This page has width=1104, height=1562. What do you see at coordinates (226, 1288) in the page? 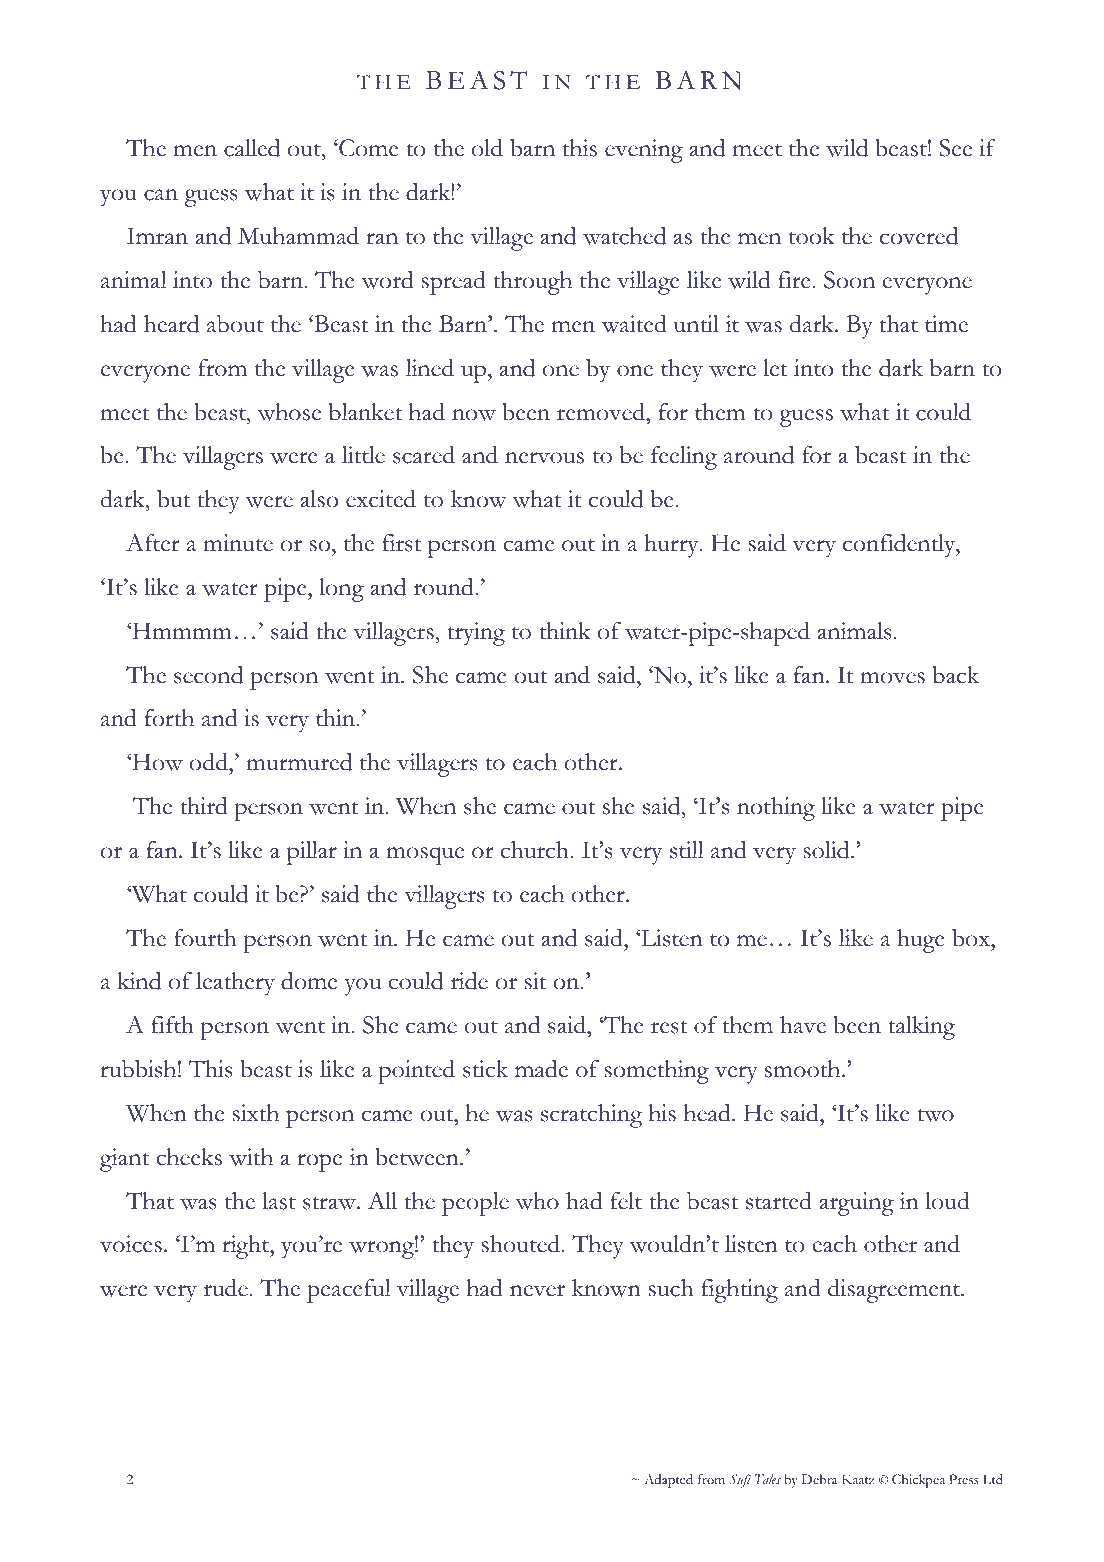
I see `rude` at bounding box center [226, 1288].
